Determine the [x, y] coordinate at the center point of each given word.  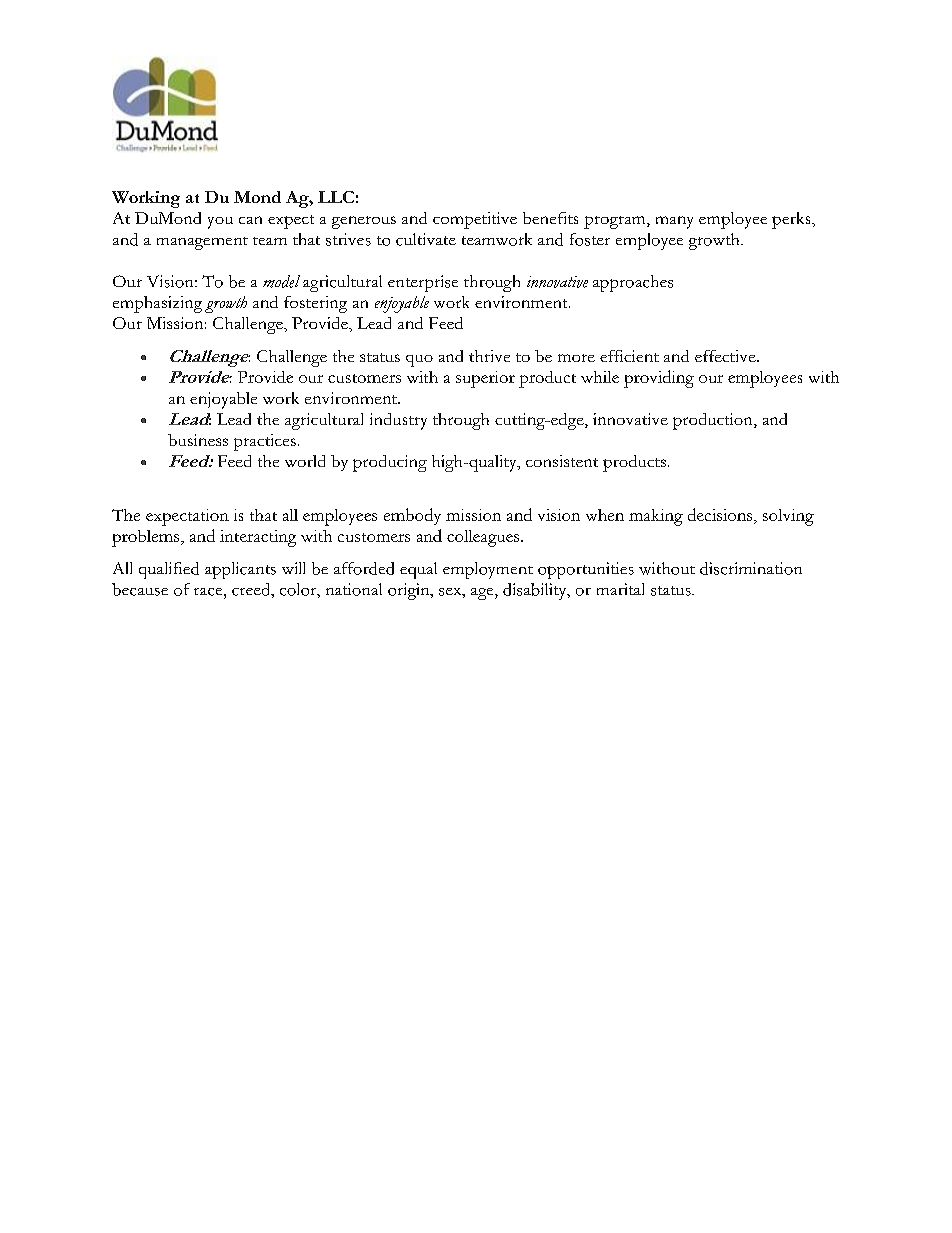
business [198, 440]
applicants [240, 570]
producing [390, 463]
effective [726, 356]
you [220, 223]
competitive [475, 220]
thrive [489, 356]
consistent [562, 461]
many [674, 222]
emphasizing [157, 304]
